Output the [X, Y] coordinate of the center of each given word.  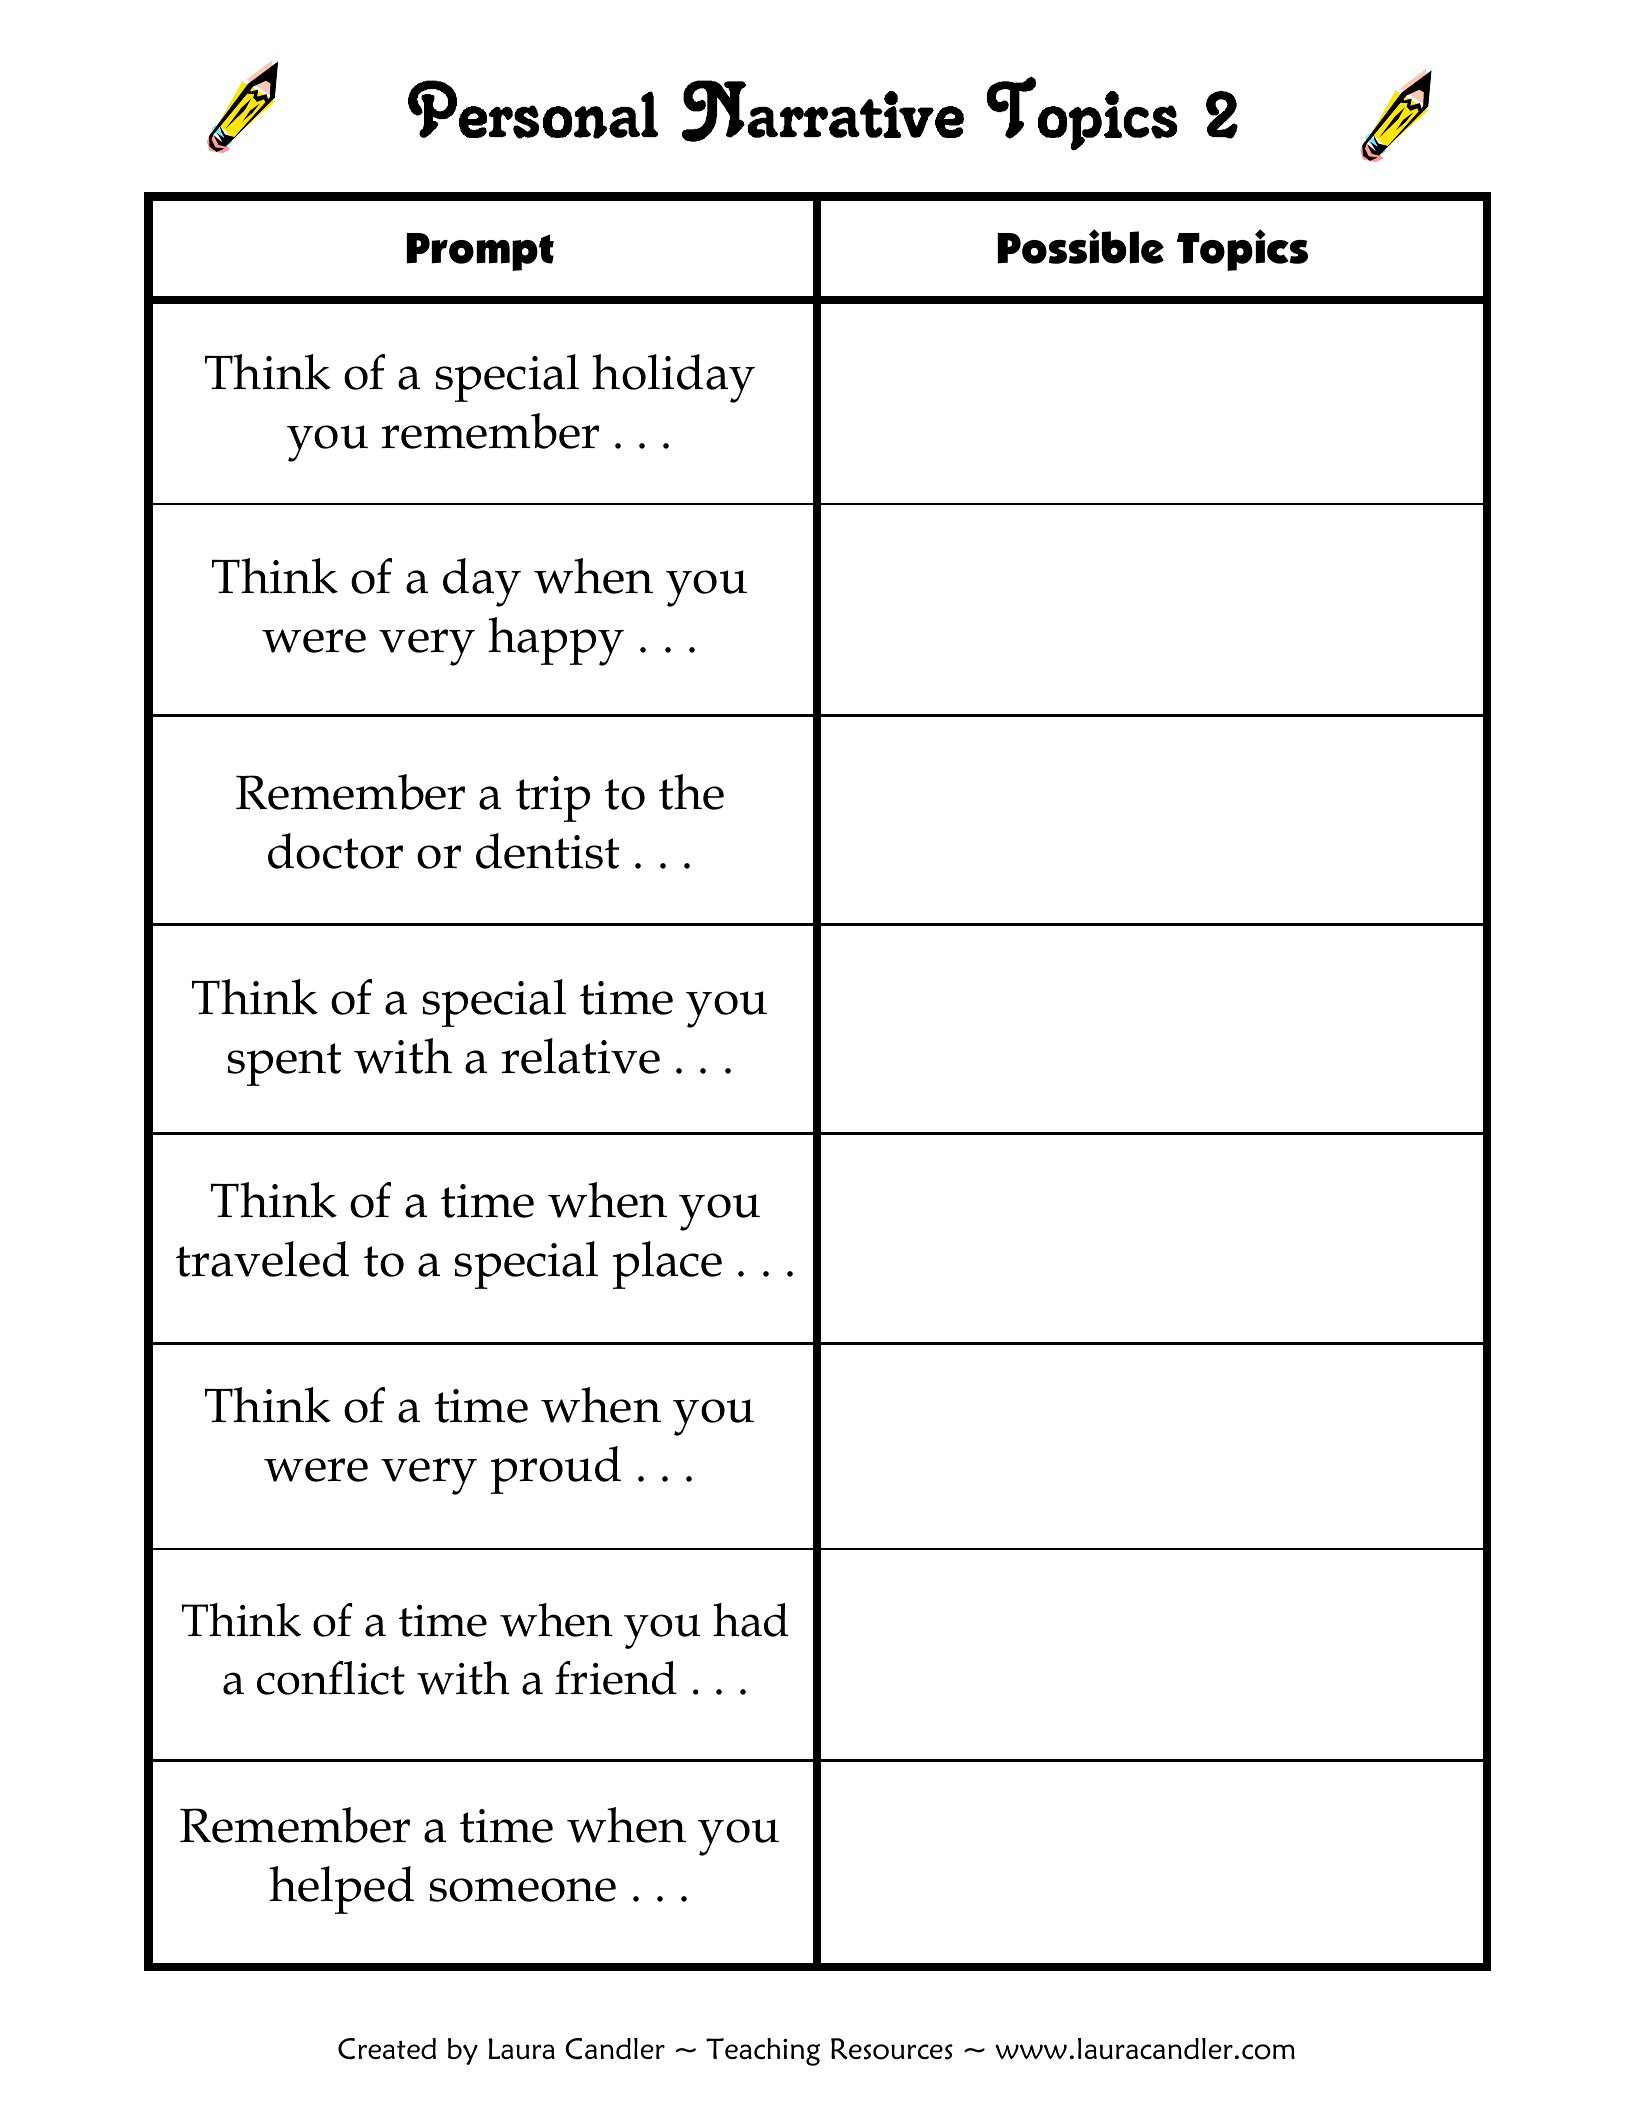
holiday [673, 378]
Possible [1081, 246]
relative [580, 1056]
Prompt [480, 252]
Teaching [763, 2052]
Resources [892, 2049]
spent [284, 1064]
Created [387, 2049]
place [667, 1265]
